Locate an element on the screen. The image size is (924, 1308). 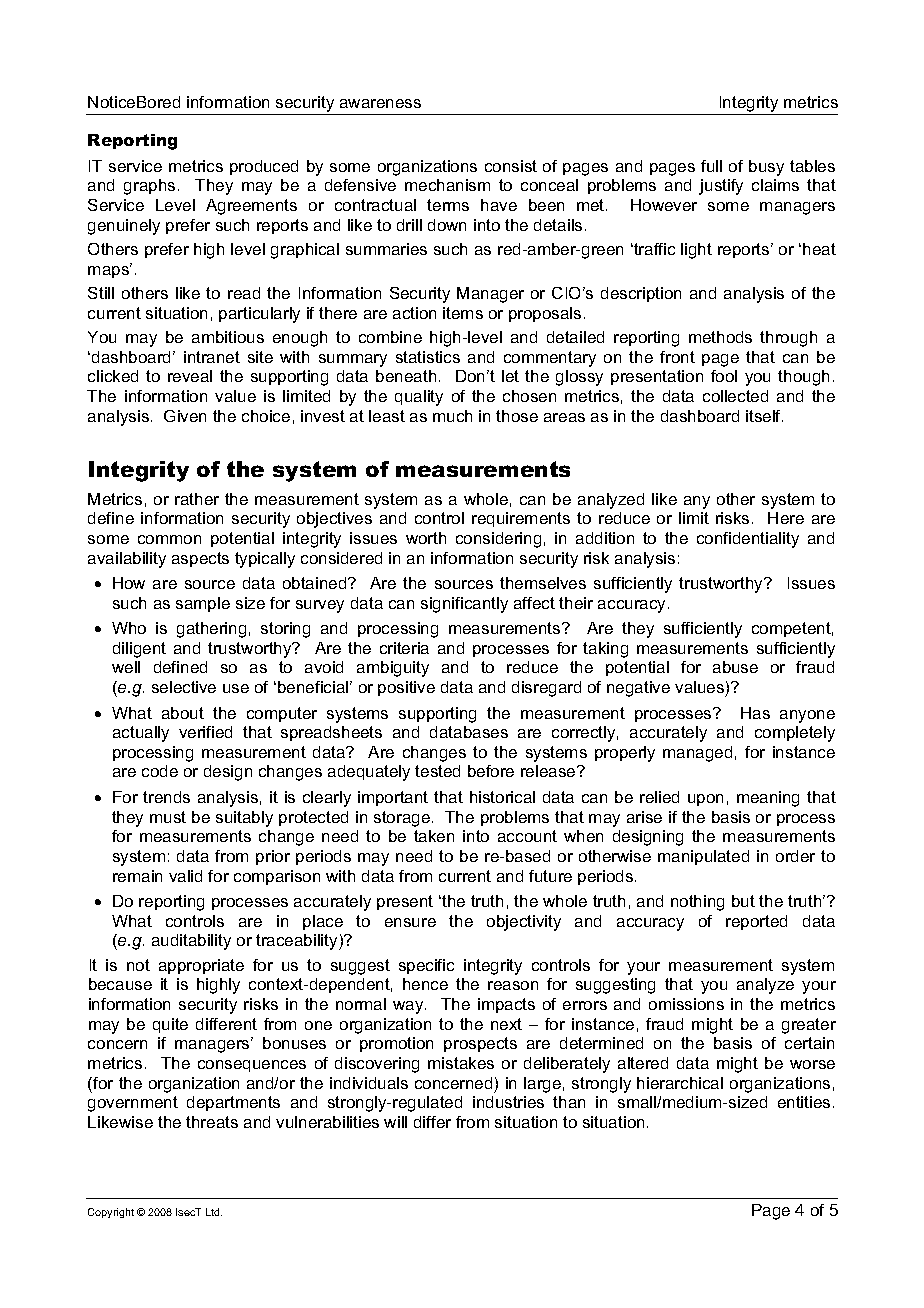
graphs is located at coordinates (149, 187).
